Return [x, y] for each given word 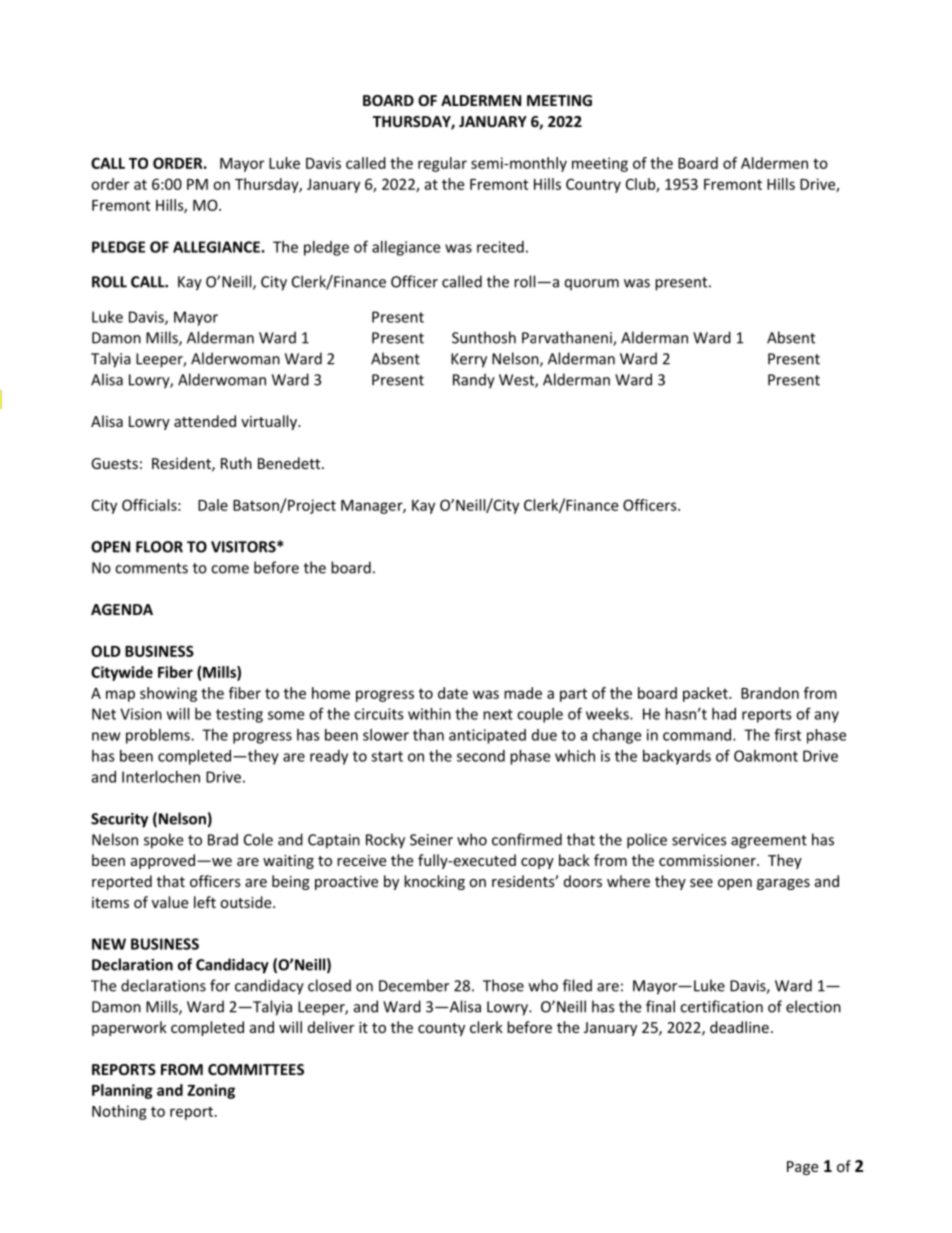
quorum [592, 285]
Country [593, 185]
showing [168, 694]
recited [500, 247]
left [205, 902]
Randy [474, 381]
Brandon [770, 693]
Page [802, 1168]
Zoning [211, 1091]
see [701, 883]
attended [205, 421]
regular [442, 164]
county [441, 1029]
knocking [434, 882]
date [453, 693]
